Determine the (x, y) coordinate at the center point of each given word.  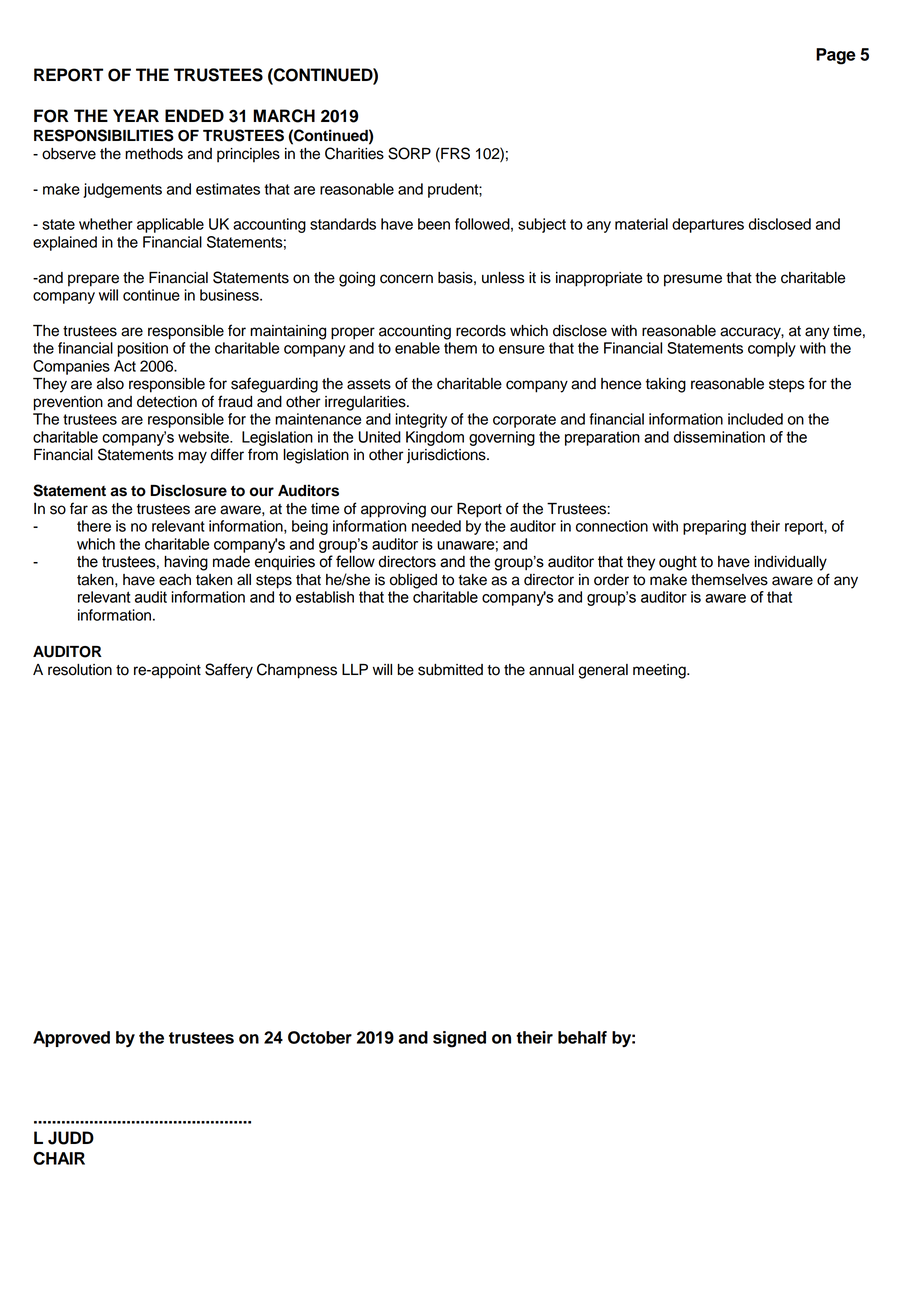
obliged (413, 581)
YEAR (136, 115)
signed (459, 1039)
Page (836, 56)
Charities (354, 153)
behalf (582, 1037)
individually (790, 563)
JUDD (71, 1138)
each (175, 580)
